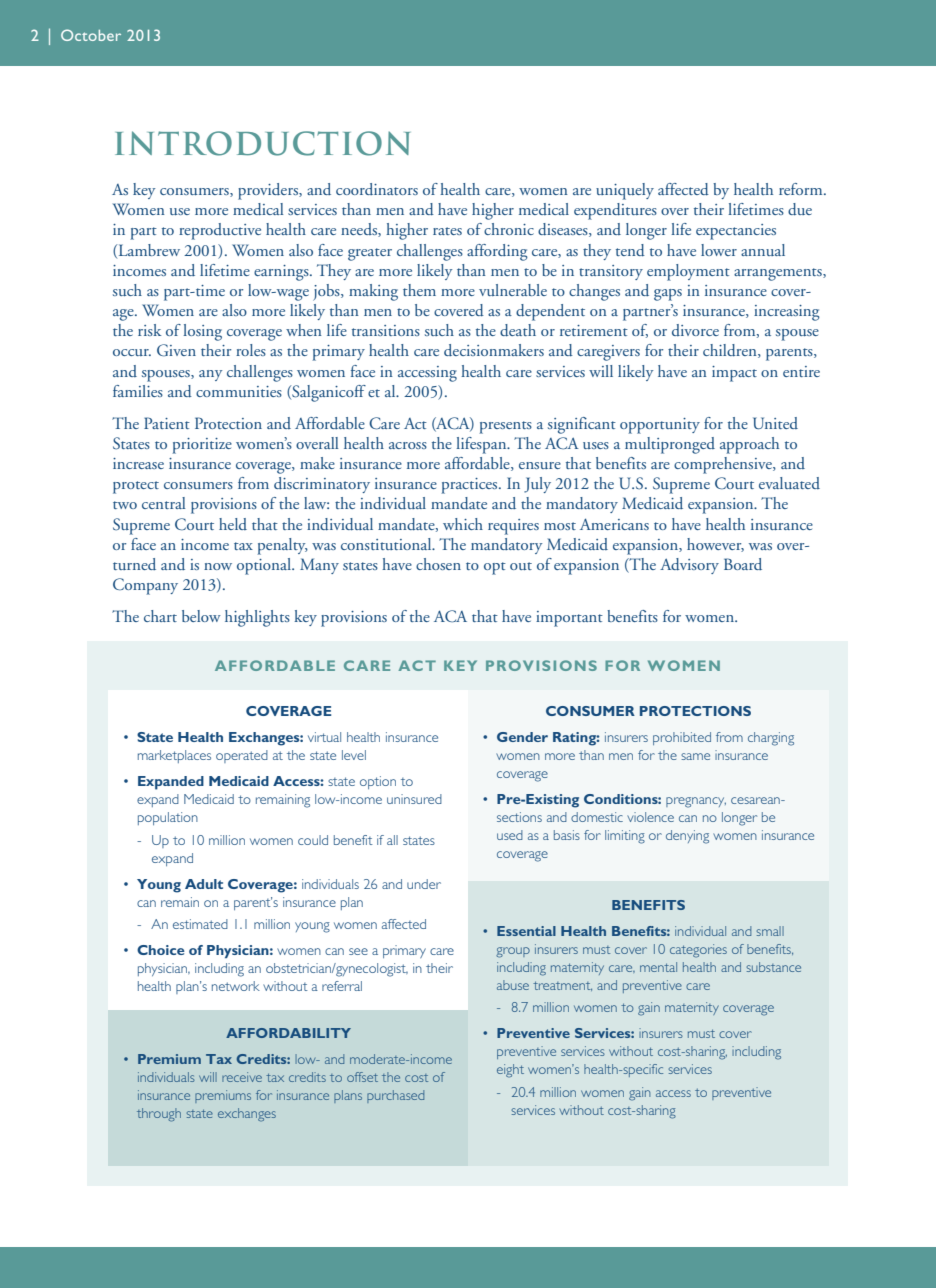 Image resolution: width=936 pixels, height=1288 pixels. I want to click on reform, so click(802, 189).
